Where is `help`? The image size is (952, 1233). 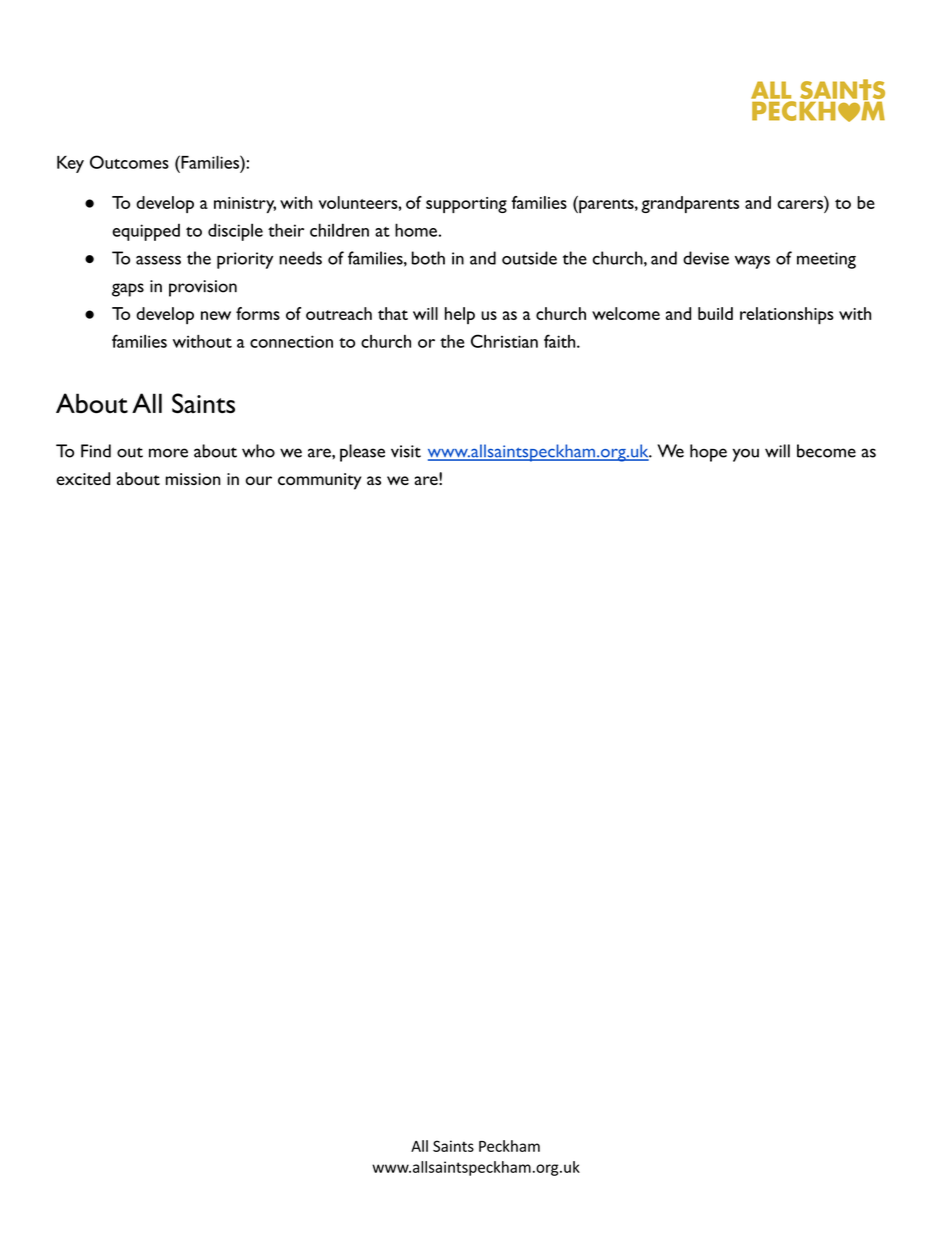 help is located at coordinates (460, 315).
